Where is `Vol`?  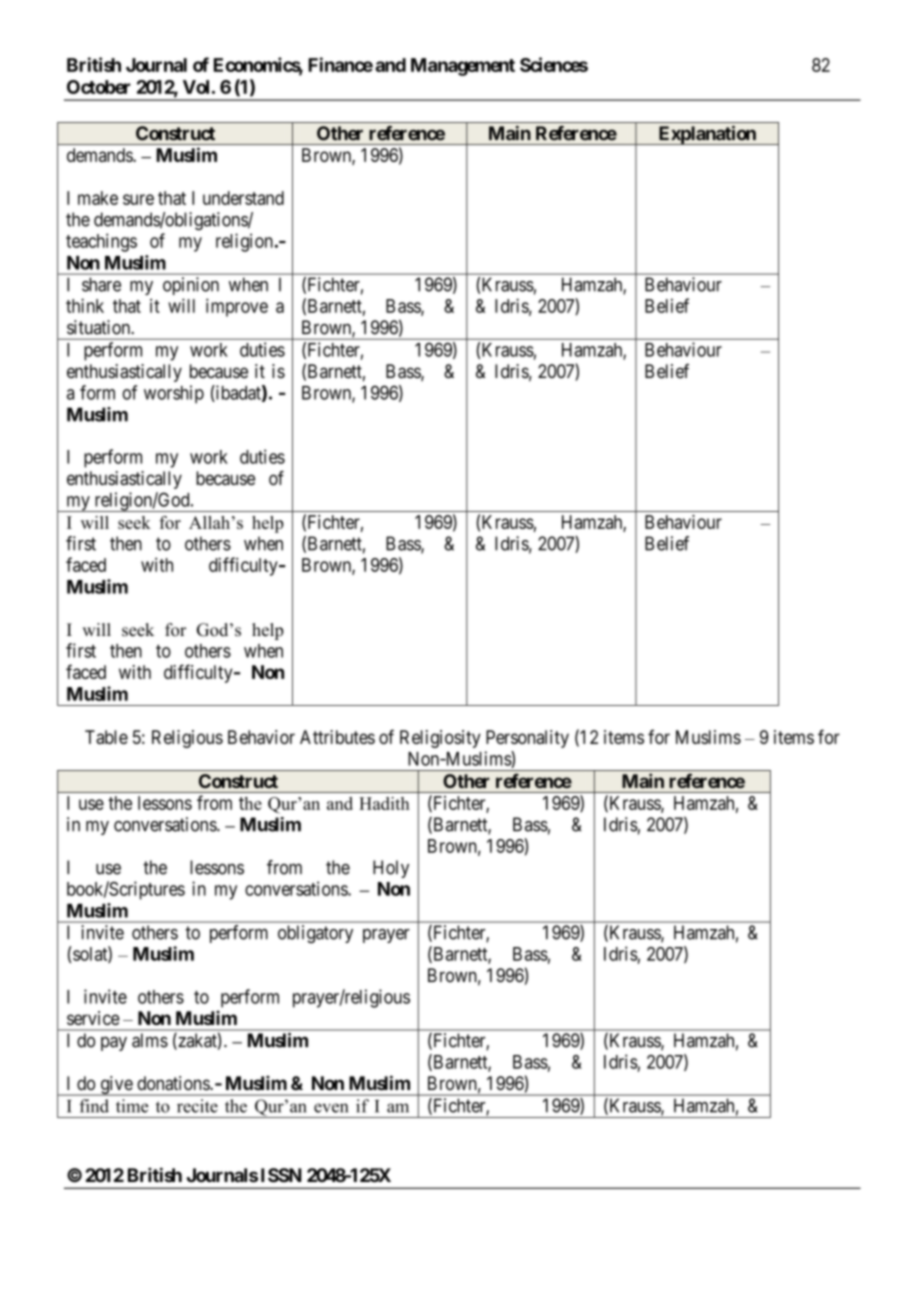
Vol is located at coordinates (196, 87).
